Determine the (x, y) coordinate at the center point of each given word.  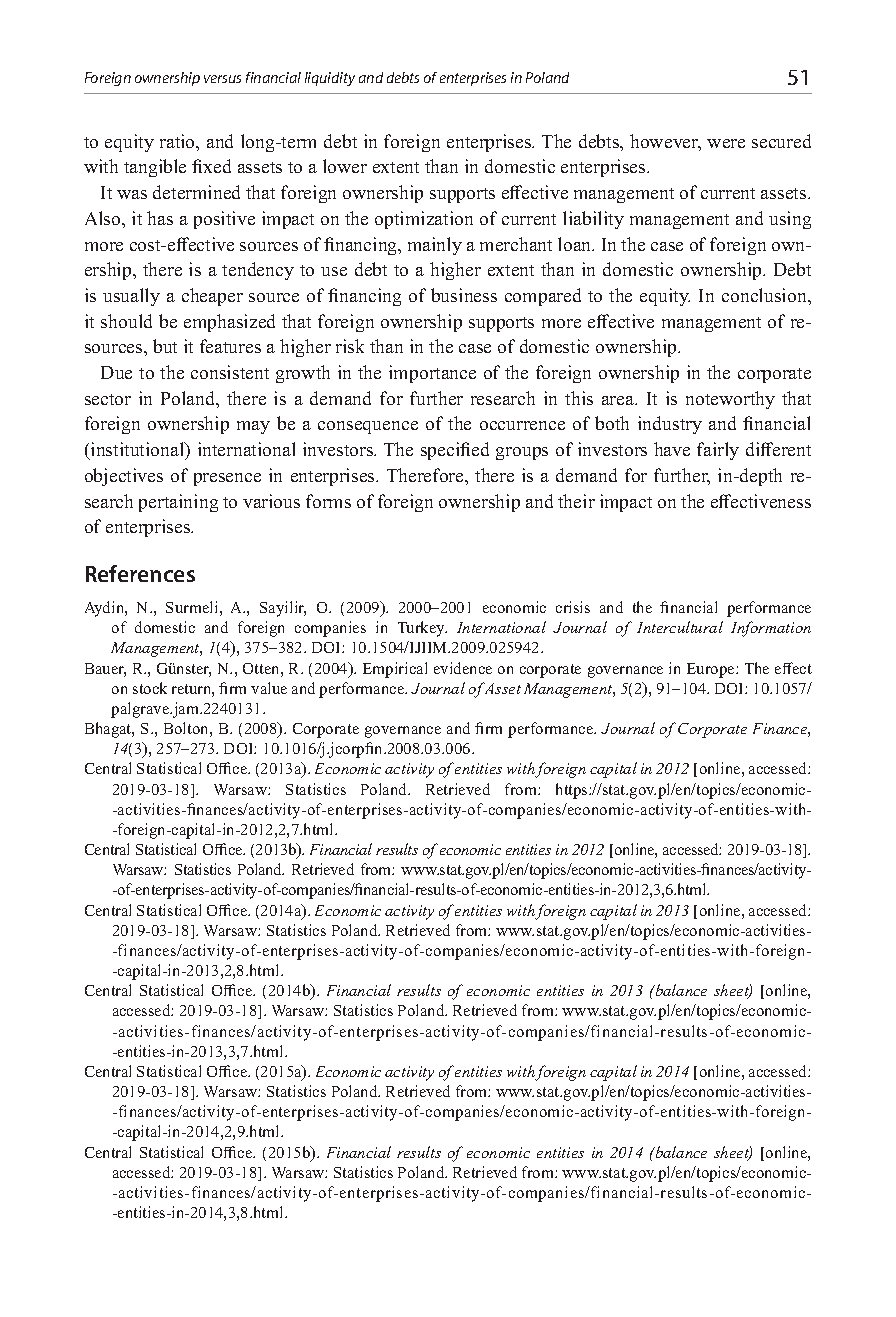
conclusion (765, 295)
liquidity (330, 79)
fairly (718, 451)
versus (222, 79)
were (726, 143)
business (464, 295)
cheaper (212, 297)
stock (150, 688)
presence (227, 479)
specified (455, 451)
